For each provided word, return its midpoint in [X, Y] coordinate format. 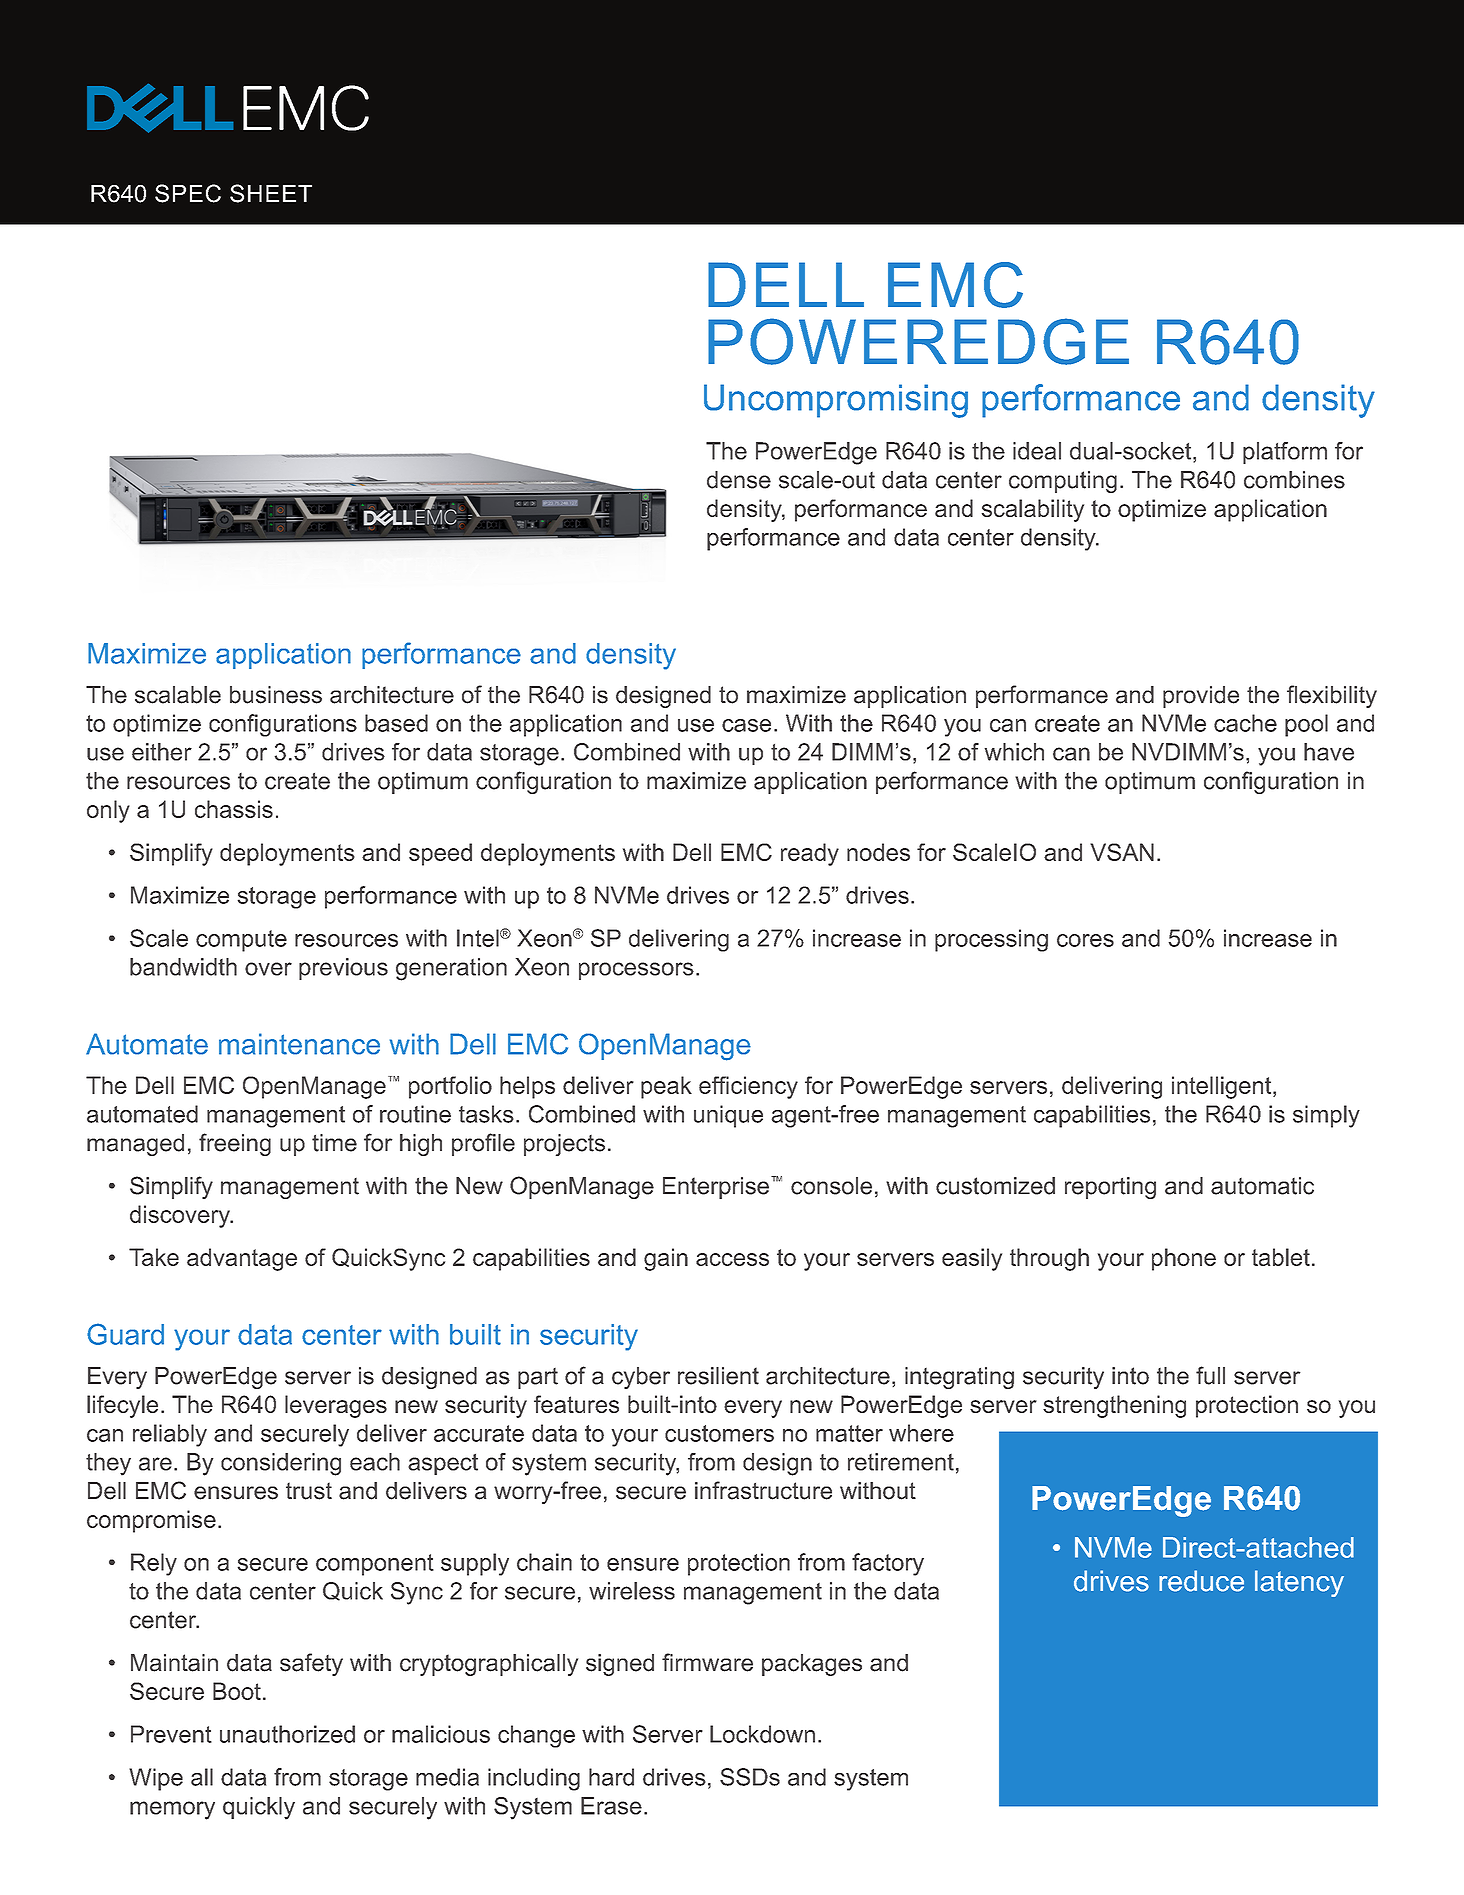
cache [1245, 723]
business [276, 695]
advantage [242, 1259]
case [746, 725]
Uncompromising [836, 401]
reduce [1201, 1581]
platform [1285, 453]
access [732, 1259]
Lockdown [762, 1734]
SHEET [271, 193]
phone [1184, 1259]
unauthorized [287, 1734]
